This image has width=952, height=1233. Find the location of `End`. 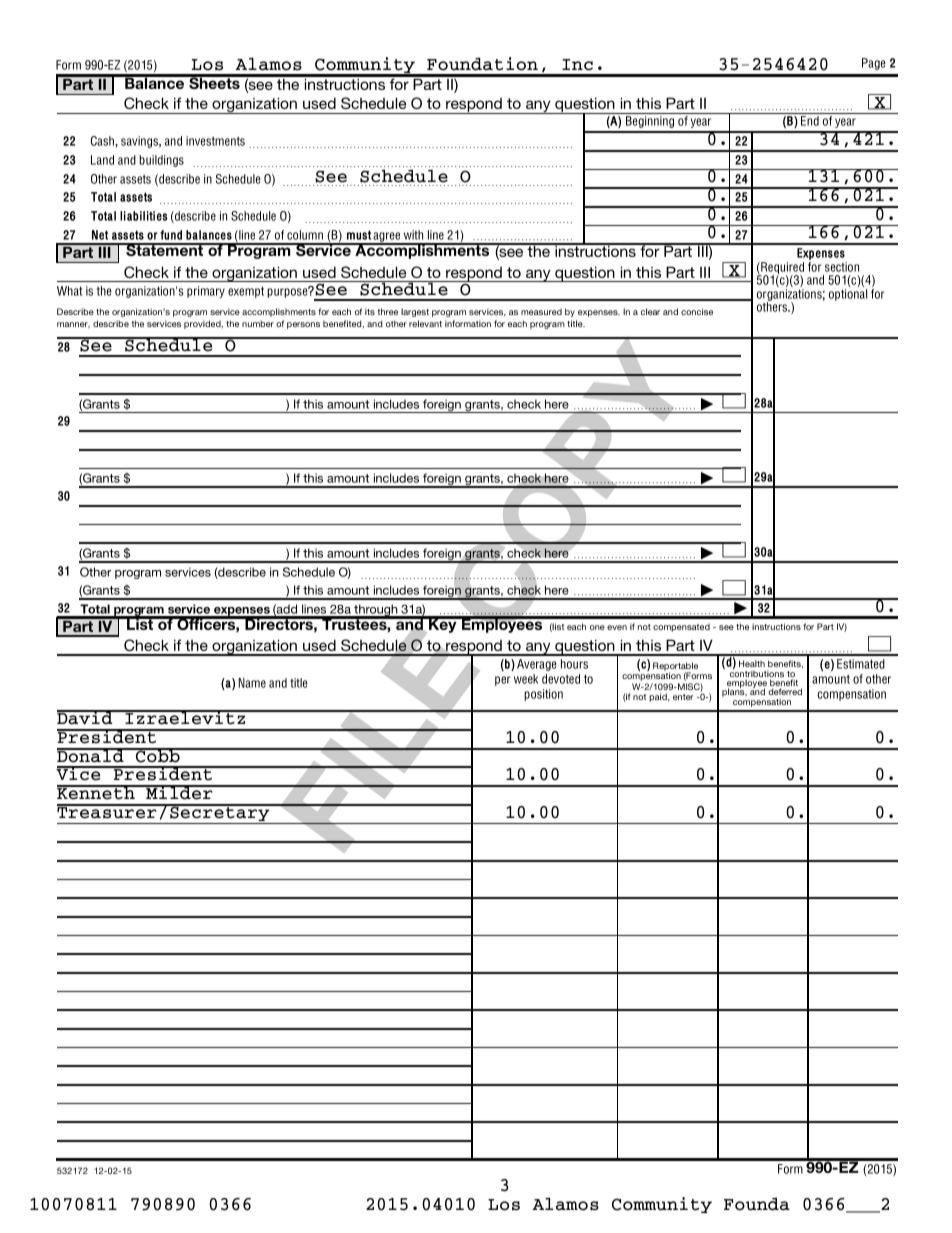

End is located at coordinates (810, 121).
